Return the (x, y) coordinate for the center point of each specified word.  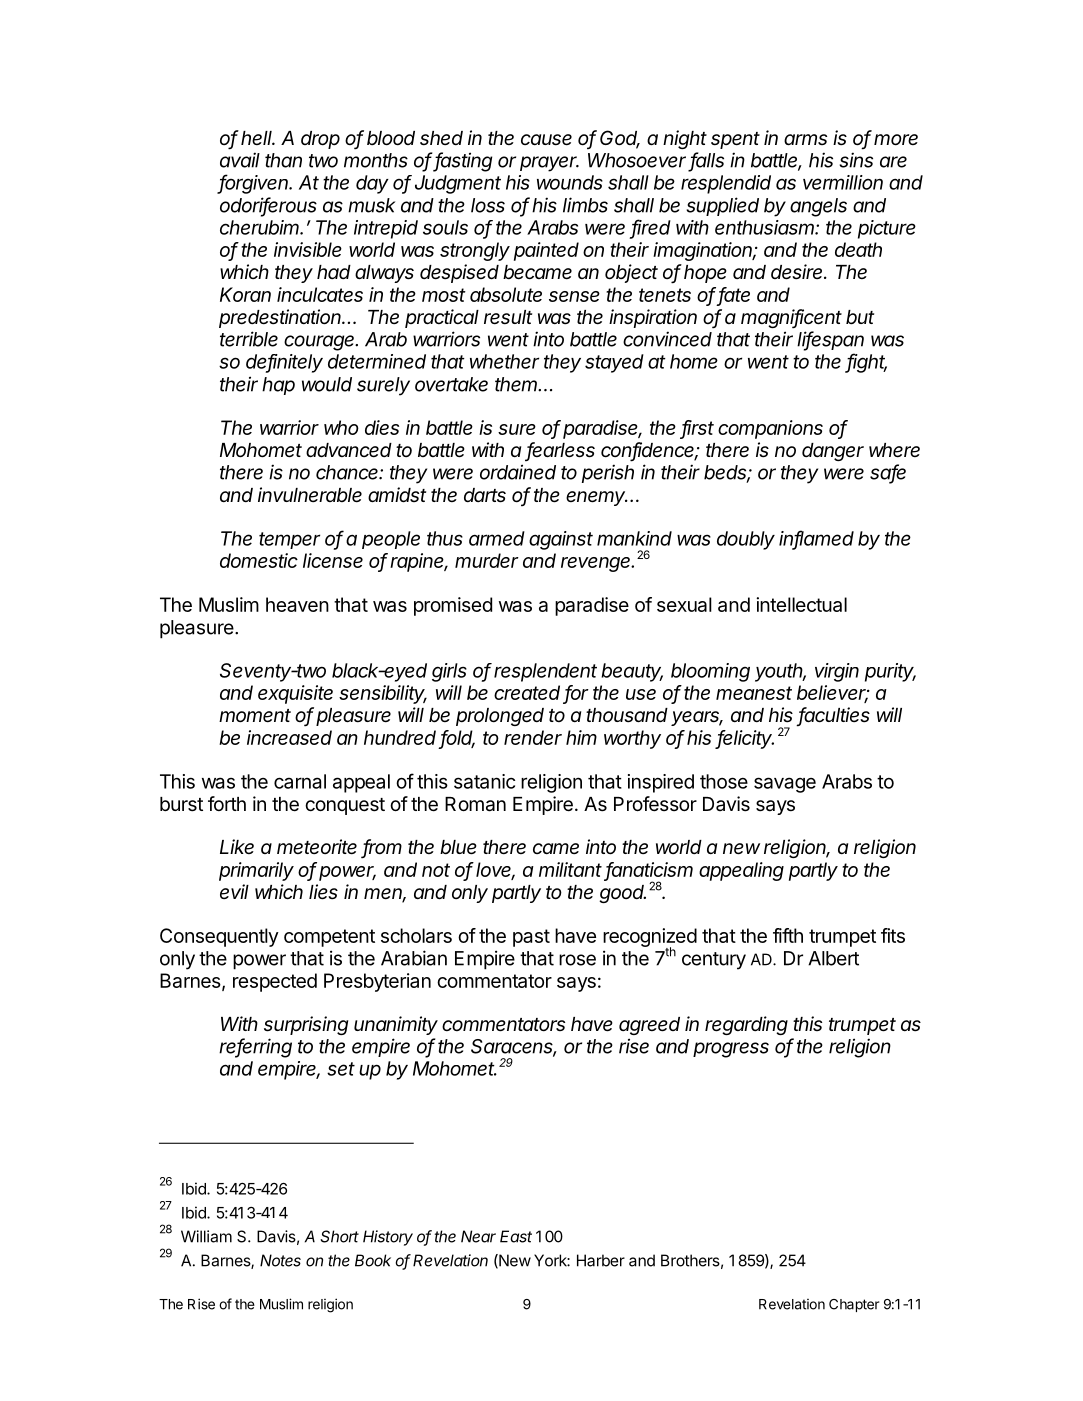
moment (255, 716)
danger (833, 452)
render (533, 737)
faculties (834, 716)
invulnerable (310, 495)
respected (275, 982)
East (516, 1236)
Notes (280, 1260)
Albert (833, 958)
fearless (560, 451)
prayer (549, 164)
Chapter (854, 1305)
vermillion (843, 182)
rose (577, 960)
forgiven (254, 184)
